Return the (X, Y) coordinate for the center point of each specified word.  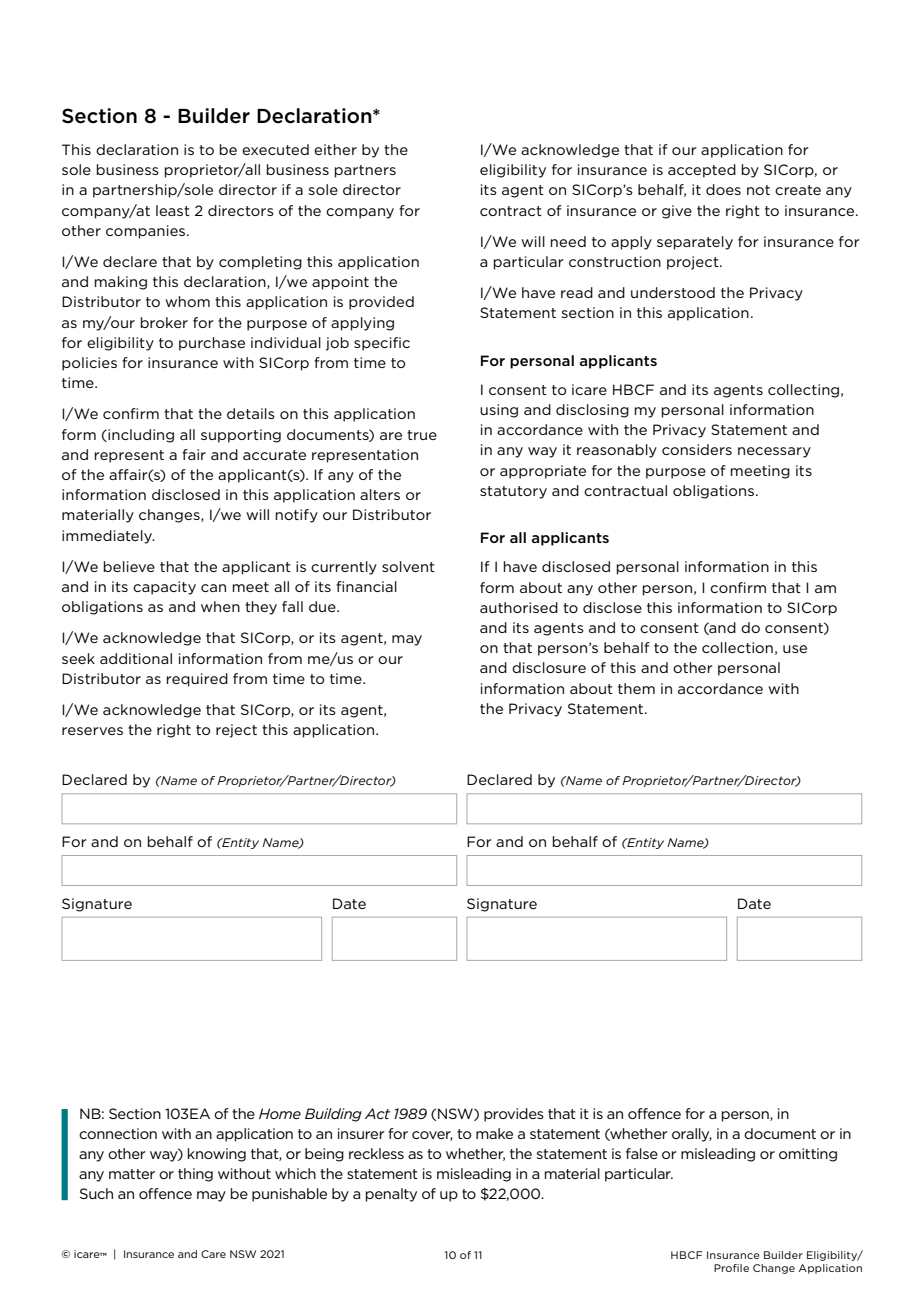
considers (697, 449)
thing (195, 1175)
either (335, 149)
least (173, 210)
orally (692, 1135)
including (140, 436)
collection (737, 647)
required (197, 680)
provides (514, 1115)
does (723, 189)
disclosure (549, 667)
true (422, 435)
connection (118, 1133)
